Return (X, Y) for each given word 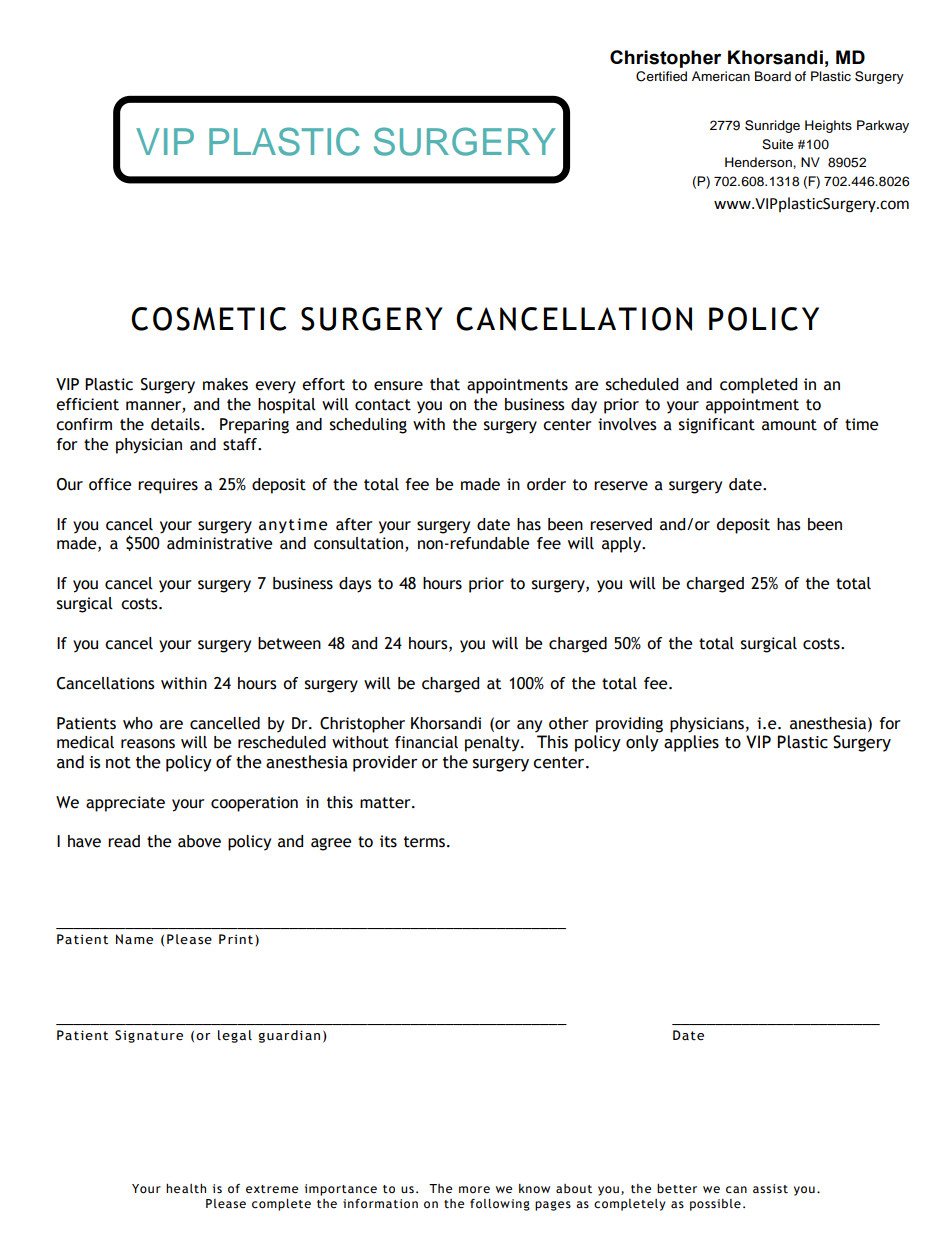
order (546, 484)
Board (773, 76)
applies (691, 743)
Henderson (759, 162)
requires (168, 486)
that (445, 384)
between (289, 643)
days (355, 585)
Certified (661, 76)
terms (426, 842)
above (199, 841)
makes (225, 384)
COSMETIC (208, 319)
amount (789, 425)
